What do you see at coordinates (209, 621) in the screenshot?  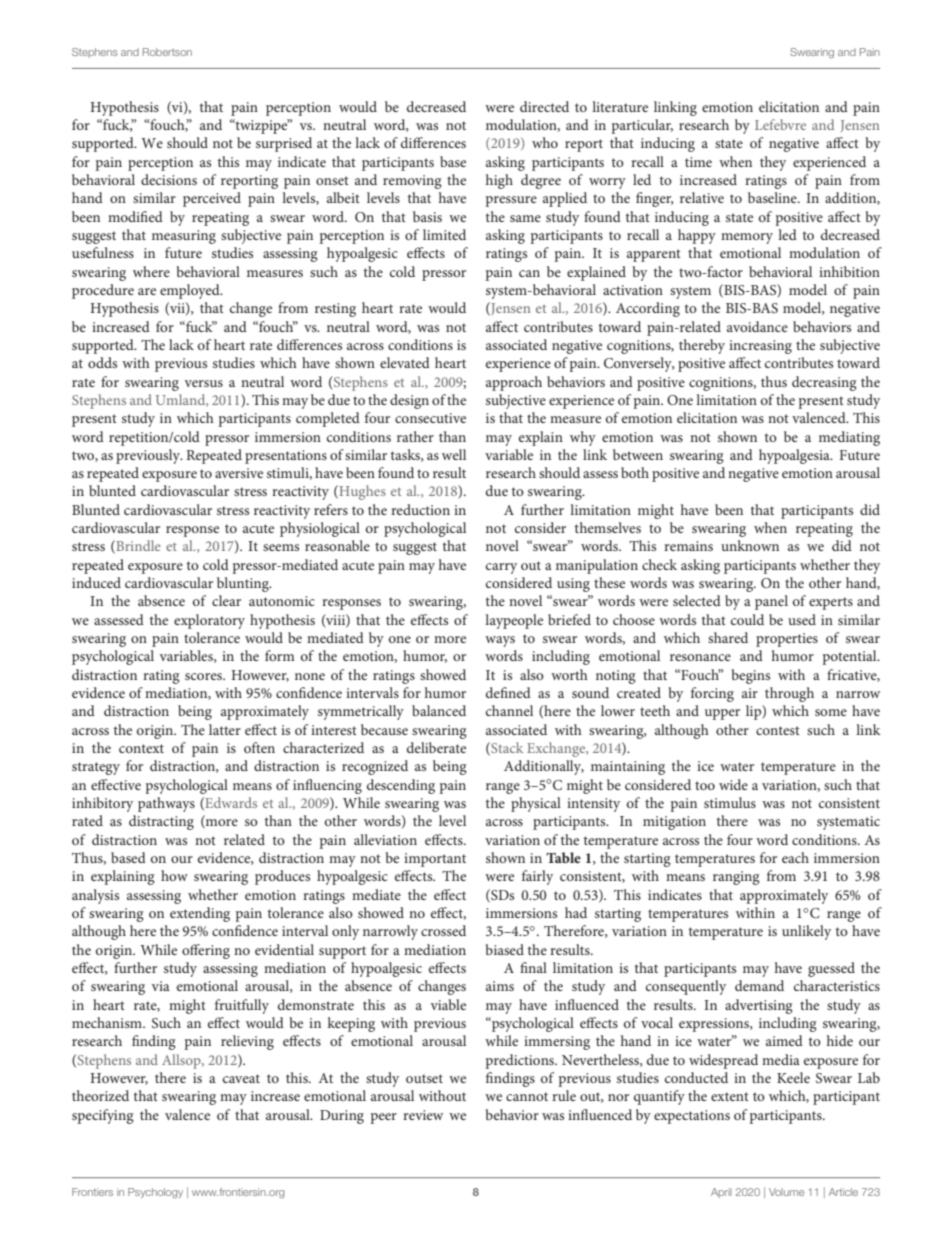 I see `exploratory` at bounding box center [209, 621].
